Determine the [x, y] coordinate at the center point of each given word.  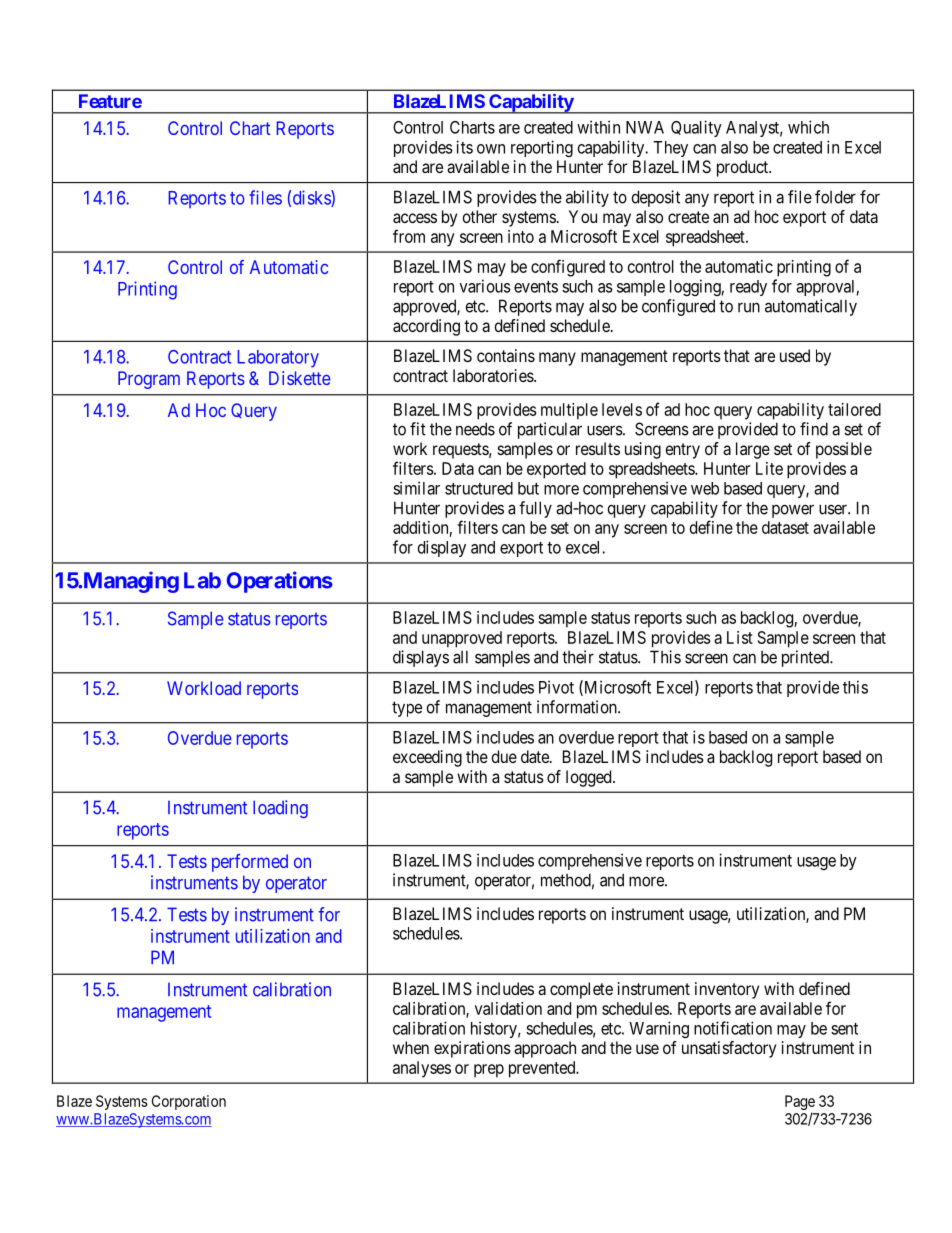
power [793, 511]
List [740, 637]
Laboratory [278, 359]
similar [416, 488]
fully [535, 509]
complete [581, 990]
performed [250, 863]
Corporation [189, 1102]
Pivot [556, 687]
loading [280, 809]
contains [506, 355]
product [743, 168]
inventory [727, 990]
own [491, 149]
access [415, 218]
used [795, 355]
